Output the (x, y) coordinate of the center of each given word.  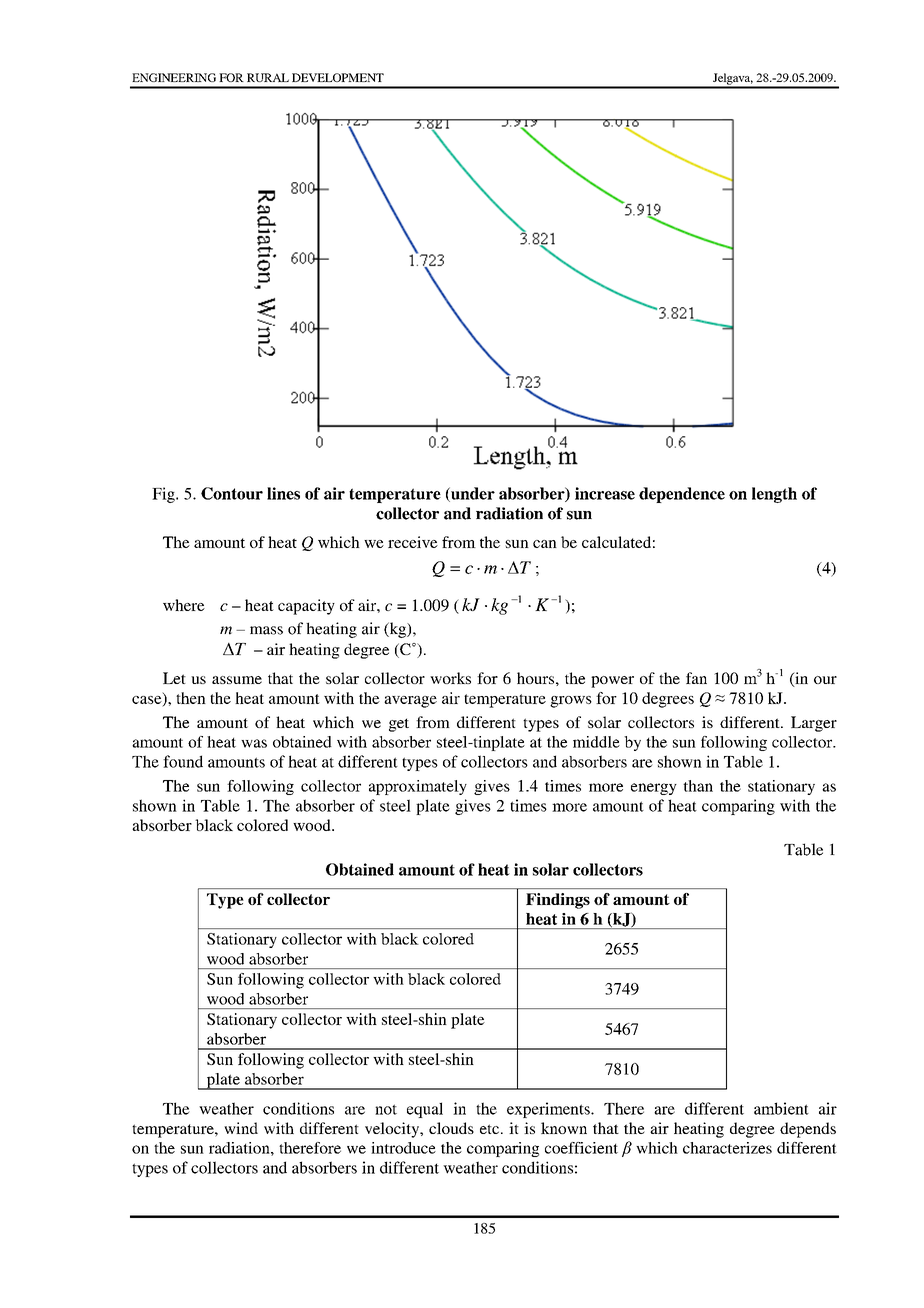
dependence (682, 495)
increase (605, 493)
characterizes (727, 1148)
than (698, 786)
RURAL (268, 77)
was (254, 743)
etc (489, 1129)
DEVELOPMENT (338, 77)
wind (241, 1128)
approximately (418, 787)
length (774, 495)
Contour (232, 493)
